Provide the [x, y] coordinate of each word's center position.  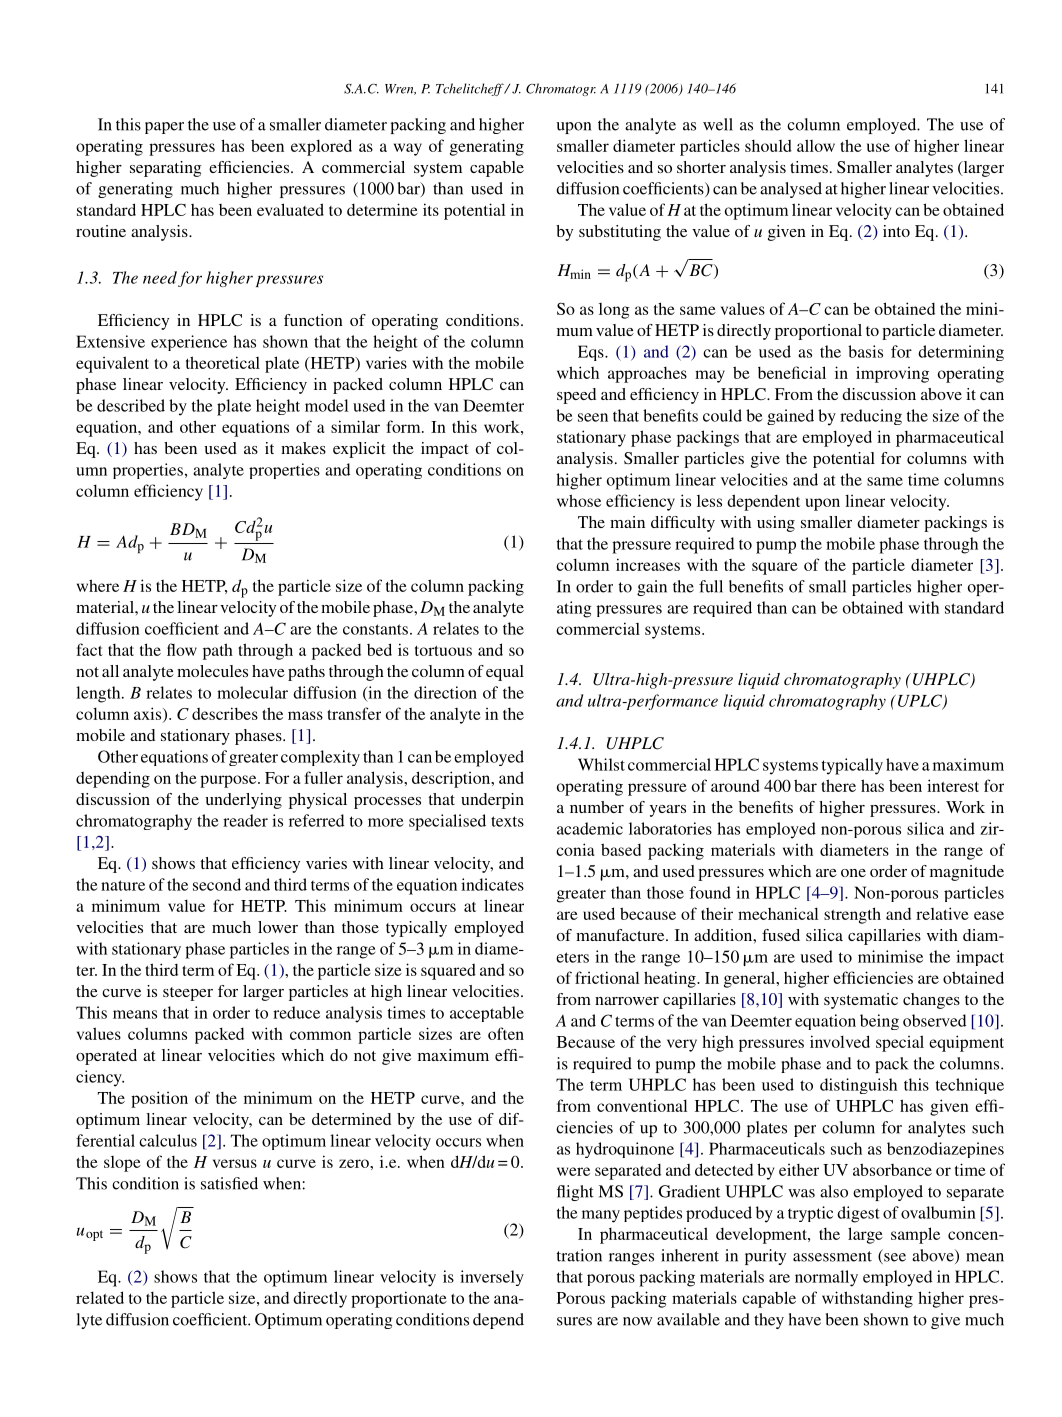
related [100, 1297]
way [408, 149]
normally [826, 1278]
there [838, 785]
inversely [492, 1278]
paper [164, 128]
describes [225, 713]
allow [816, 145]
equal [505, 673]
